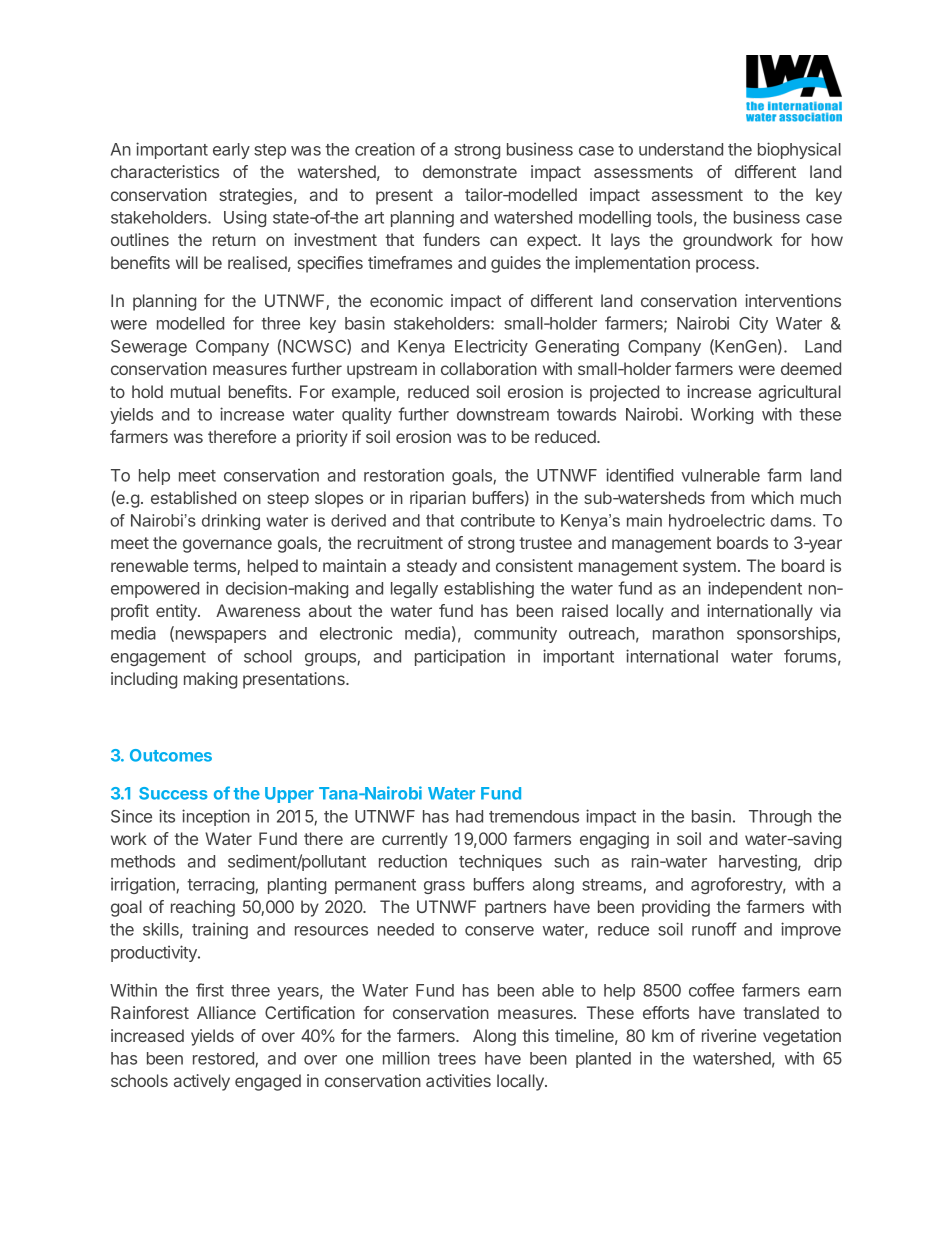 The height and width of the screenshot is (1233, 952). What do you see at coordinates (219, 636) in the screenshot?
I see `newspapers` at bounding box center [219, 636].
